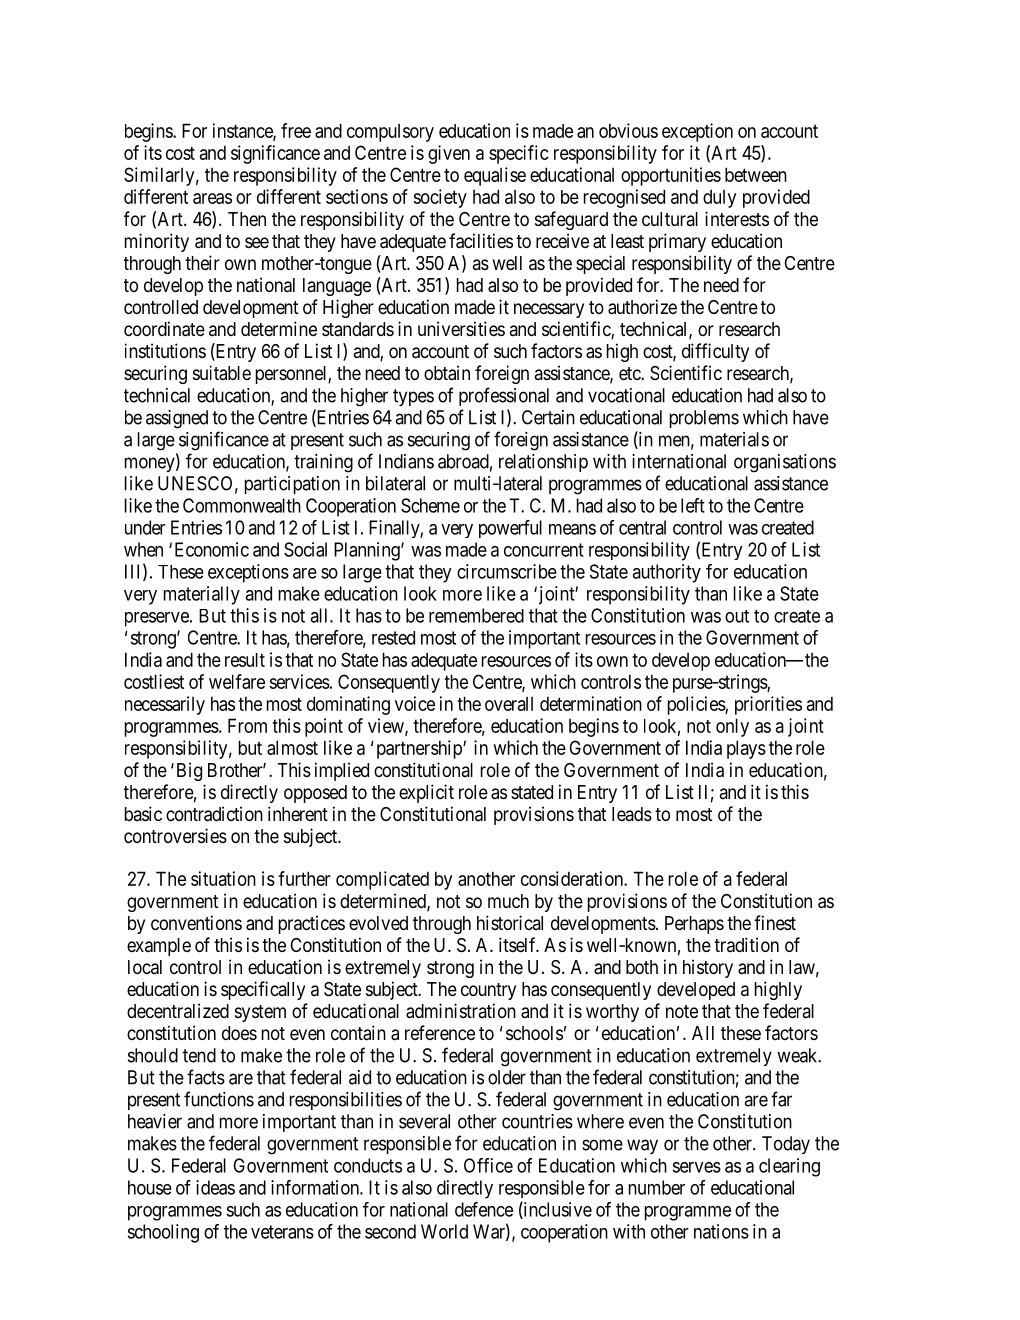  Describe the element at coordinates (212, 198) in the screenshot. I see `areas` at that location.
